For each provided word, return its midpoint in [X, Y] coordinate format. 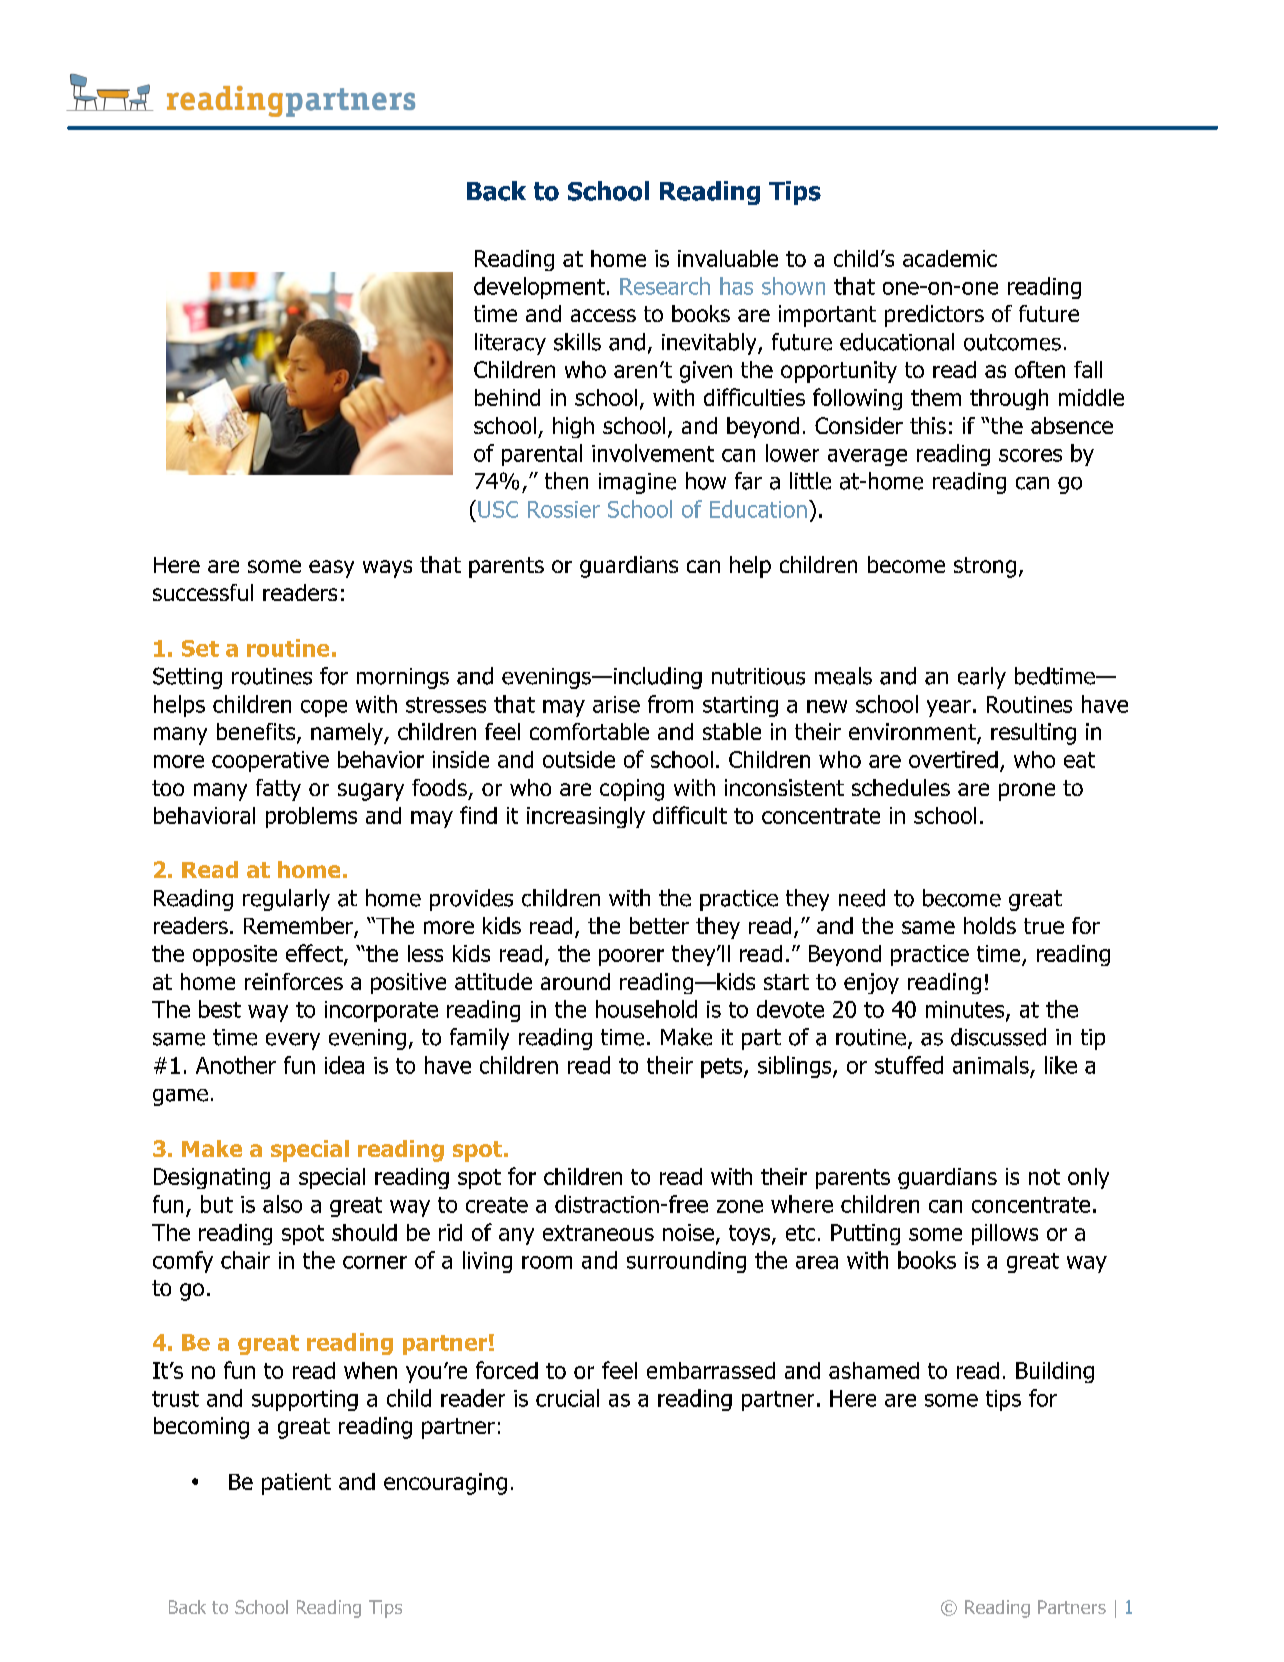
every [293, 1041]
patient [296, 1484]
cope [324, 708]
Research [665, 286]
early [982, 678]
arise [616, 704]
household [646, 1009]
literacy [510, 344]
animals [991, 1065]
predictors [934, 316]
